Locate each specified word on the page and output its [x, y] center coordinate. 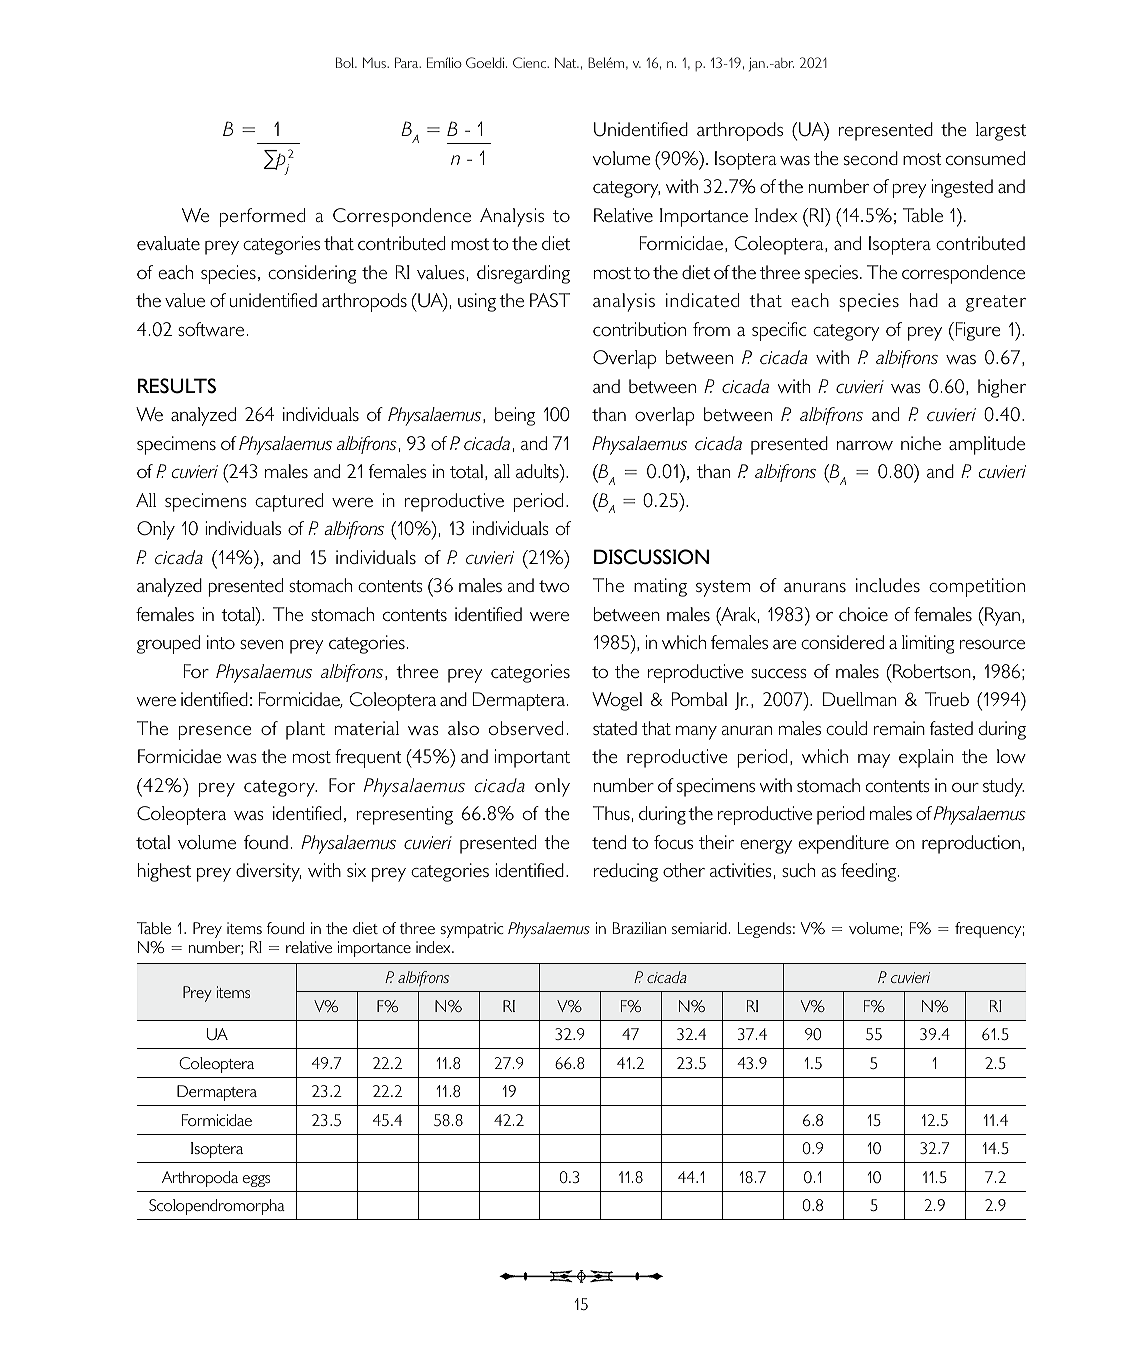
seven [261, 644]
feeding [870, 872]
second [871, 158]
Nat [567, 62]
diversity [268, 872]
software [211, 329]
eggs [256, 1181]
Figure [977, 331]
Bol [346, 62]
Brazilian [639, 928]
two [554, 586]
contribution [639, 329]
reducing [626, 872]
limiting [928, 644]
